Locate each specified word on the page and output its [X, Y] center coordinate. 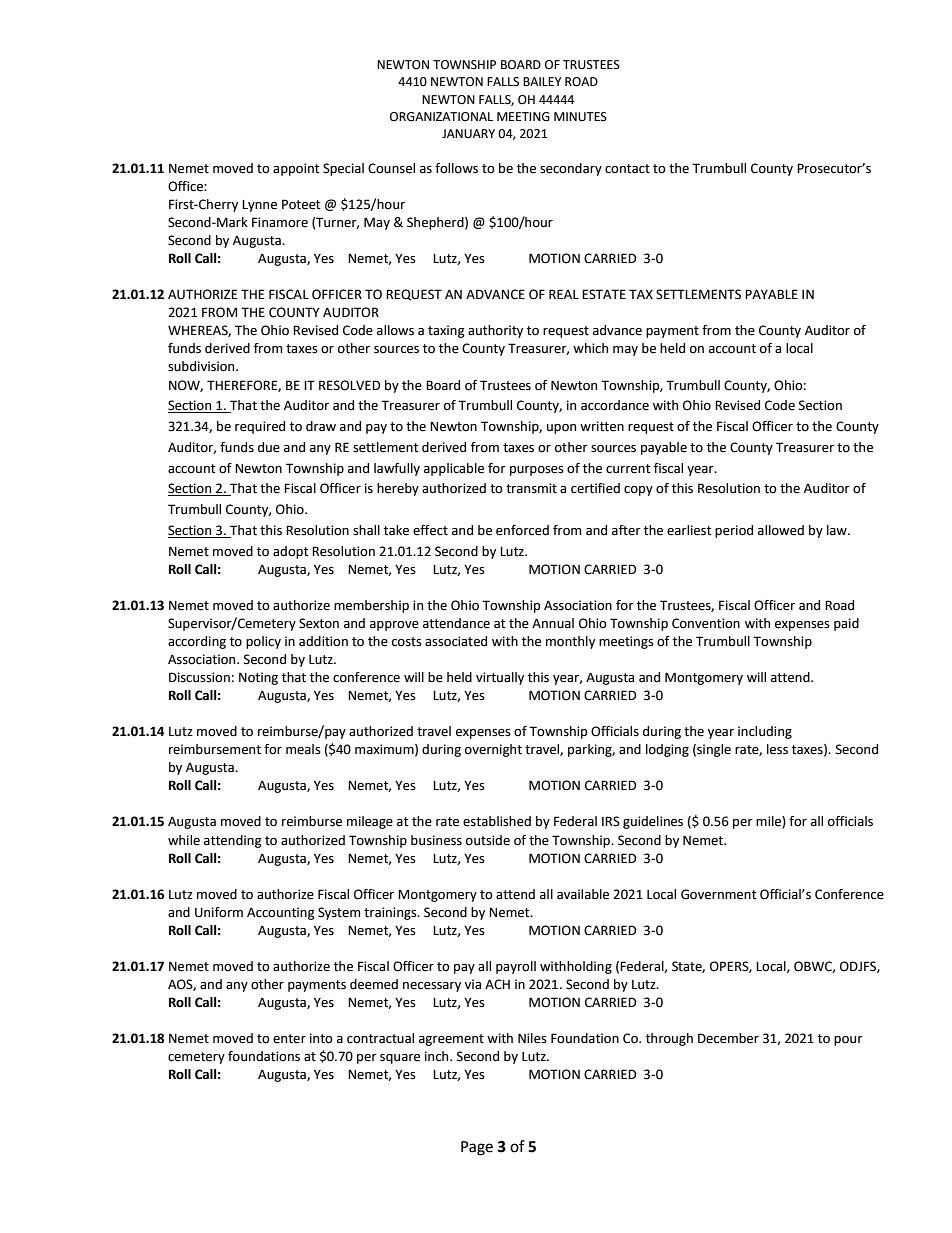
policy [263, 642]
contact [627, 169]
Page [477, 1148]
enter [289, 1039]
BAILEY [542, 81]
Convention [706, 623]
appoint [296, 169]
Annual [553, 623]
